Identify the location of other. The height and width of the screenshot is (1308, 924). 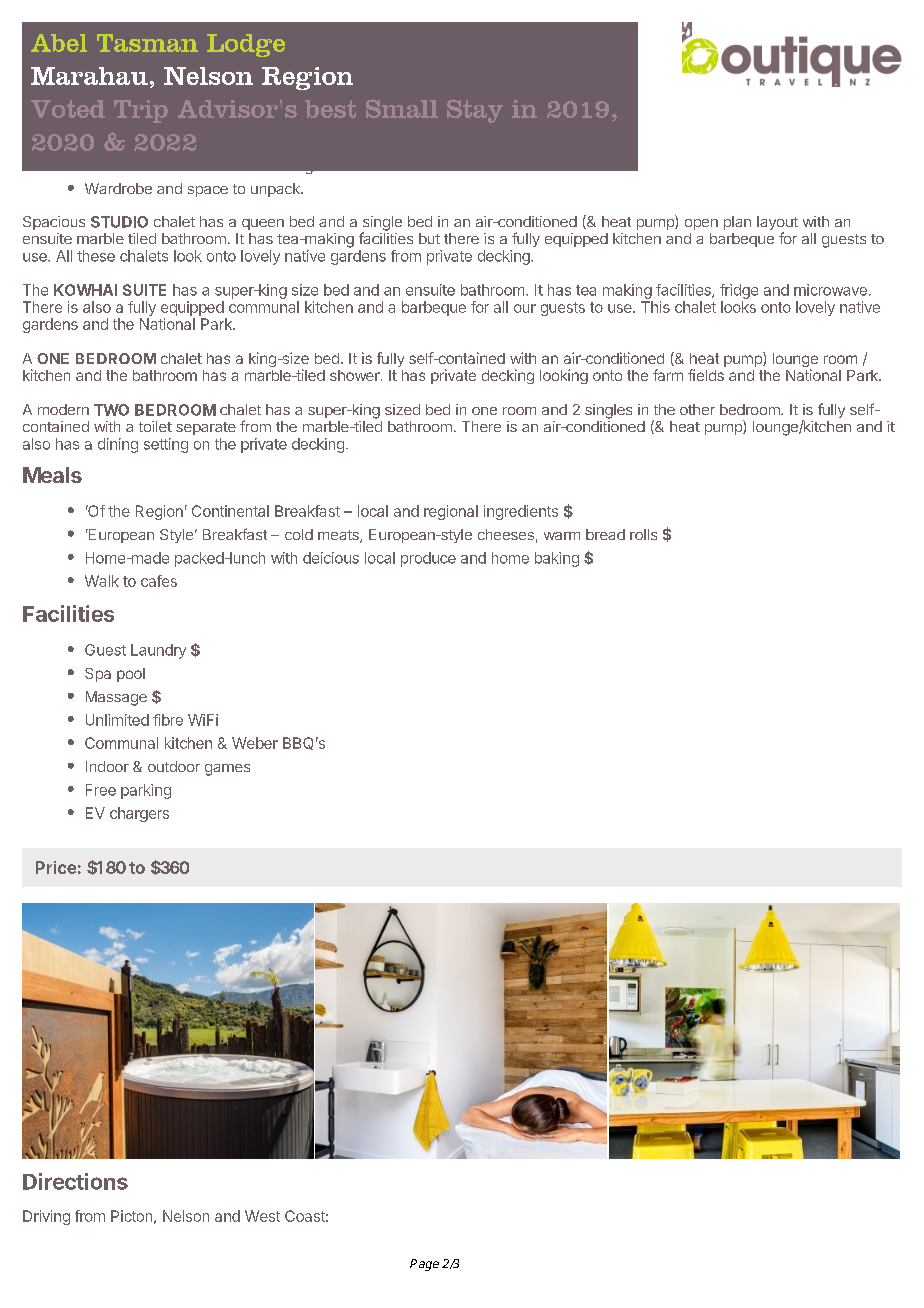
(697, 409).
